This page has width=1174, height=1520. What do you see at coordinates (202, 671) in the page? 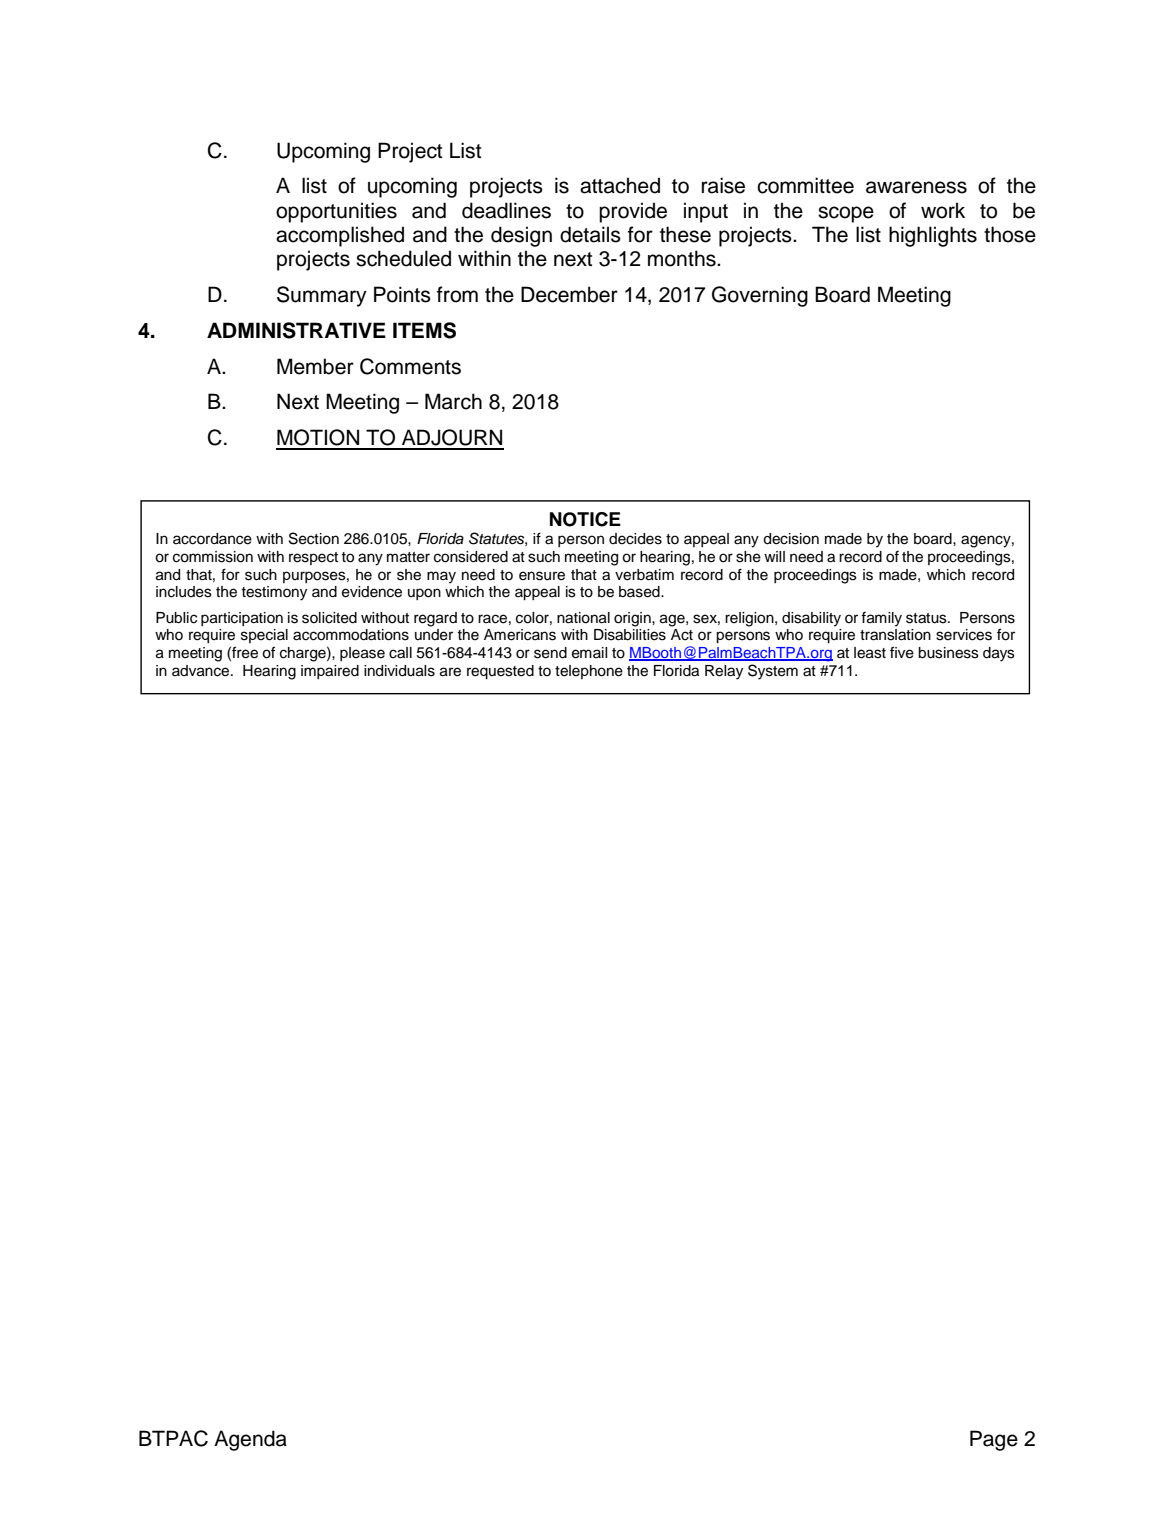
I see `advance` at bounding box center [202, 671].
